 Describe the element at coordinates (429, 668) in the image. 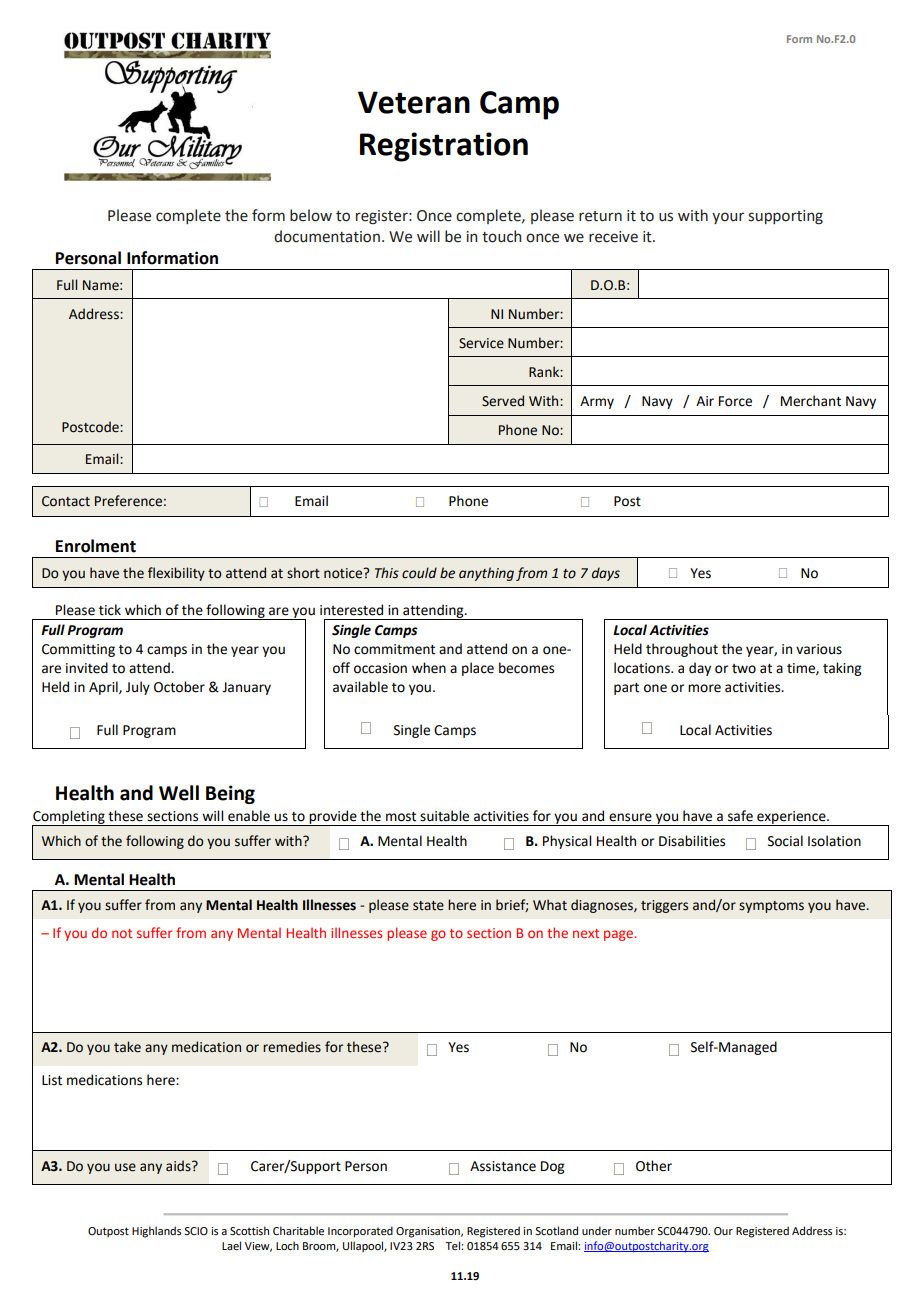

I see `when` at that location.
